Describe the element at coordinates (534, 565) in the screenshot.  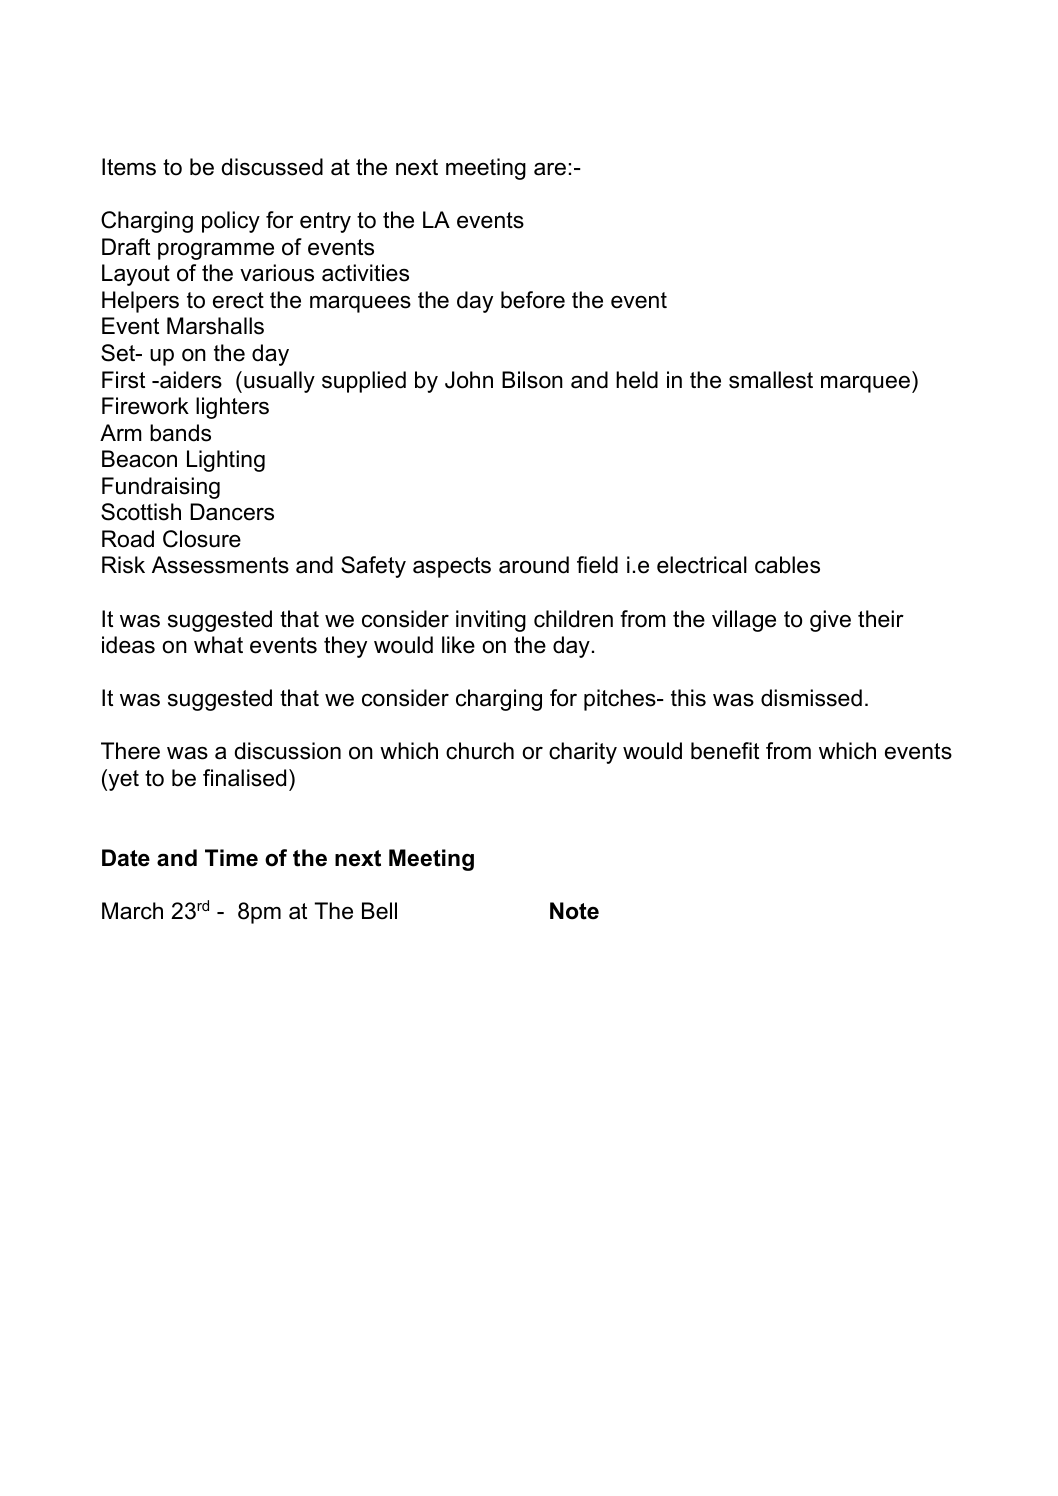
I see `around` at that location.
